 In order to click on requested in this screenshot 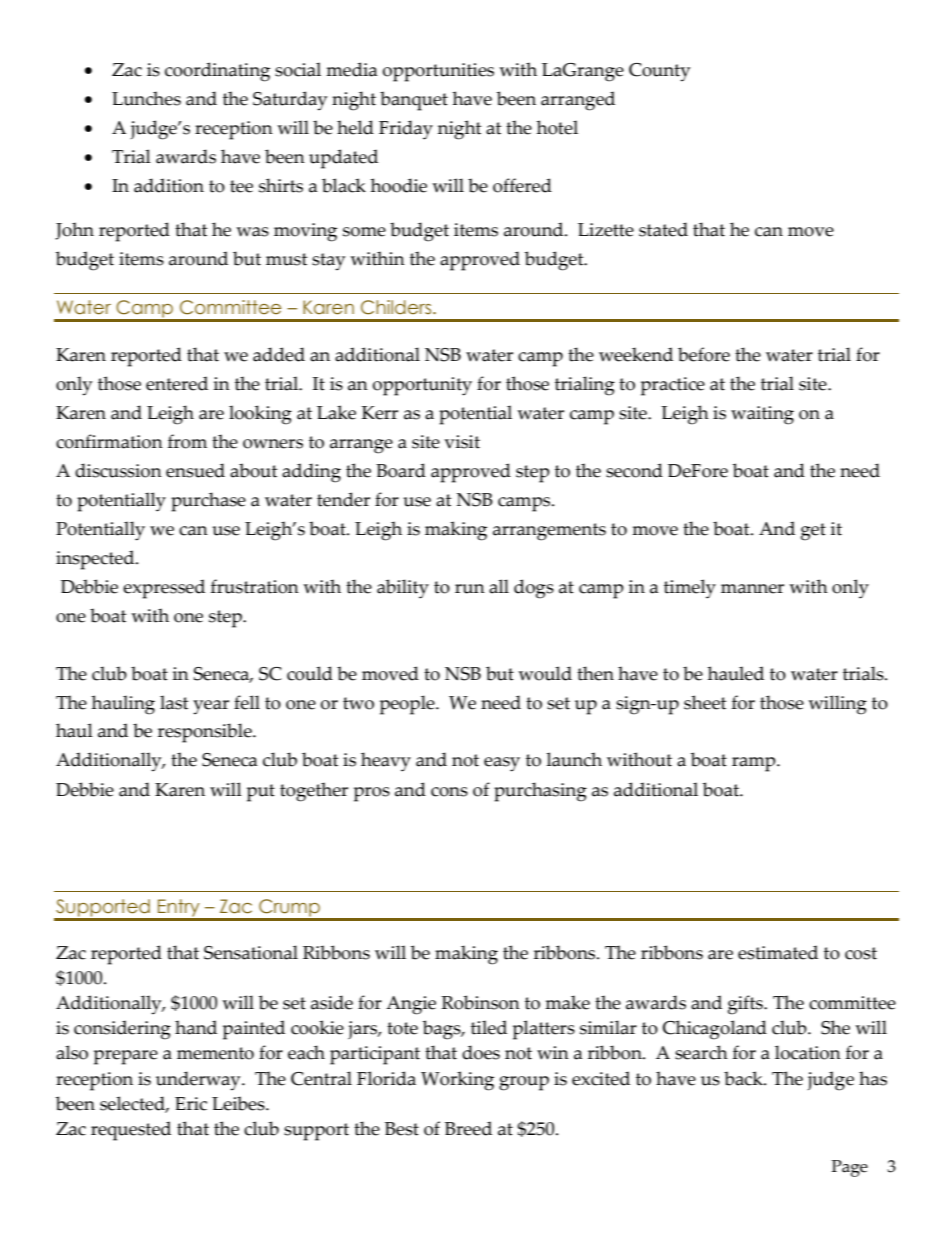, I will do `click(131, 1131)`.
